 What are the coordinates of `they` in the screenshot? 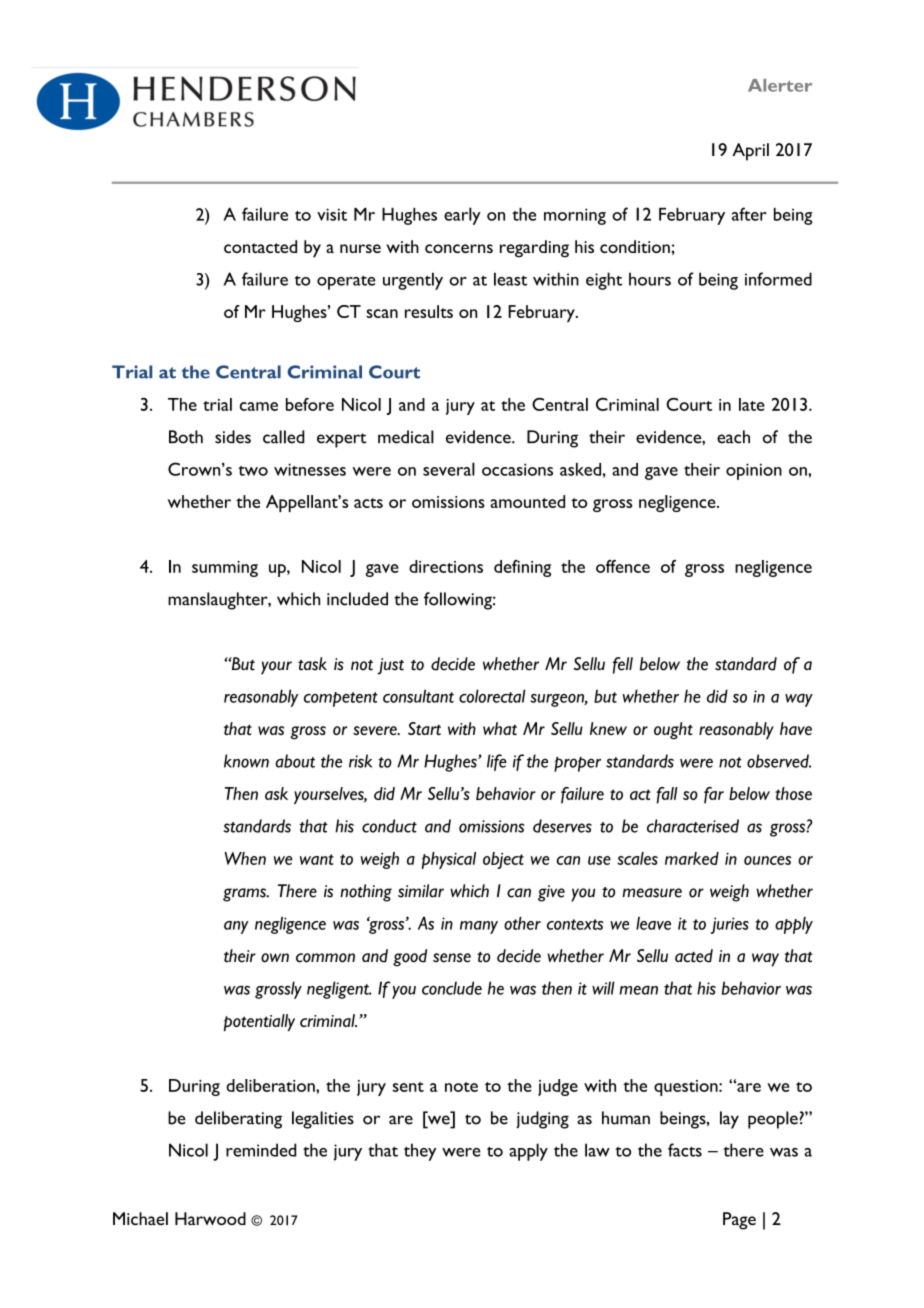 It's located at (420, 1152).
